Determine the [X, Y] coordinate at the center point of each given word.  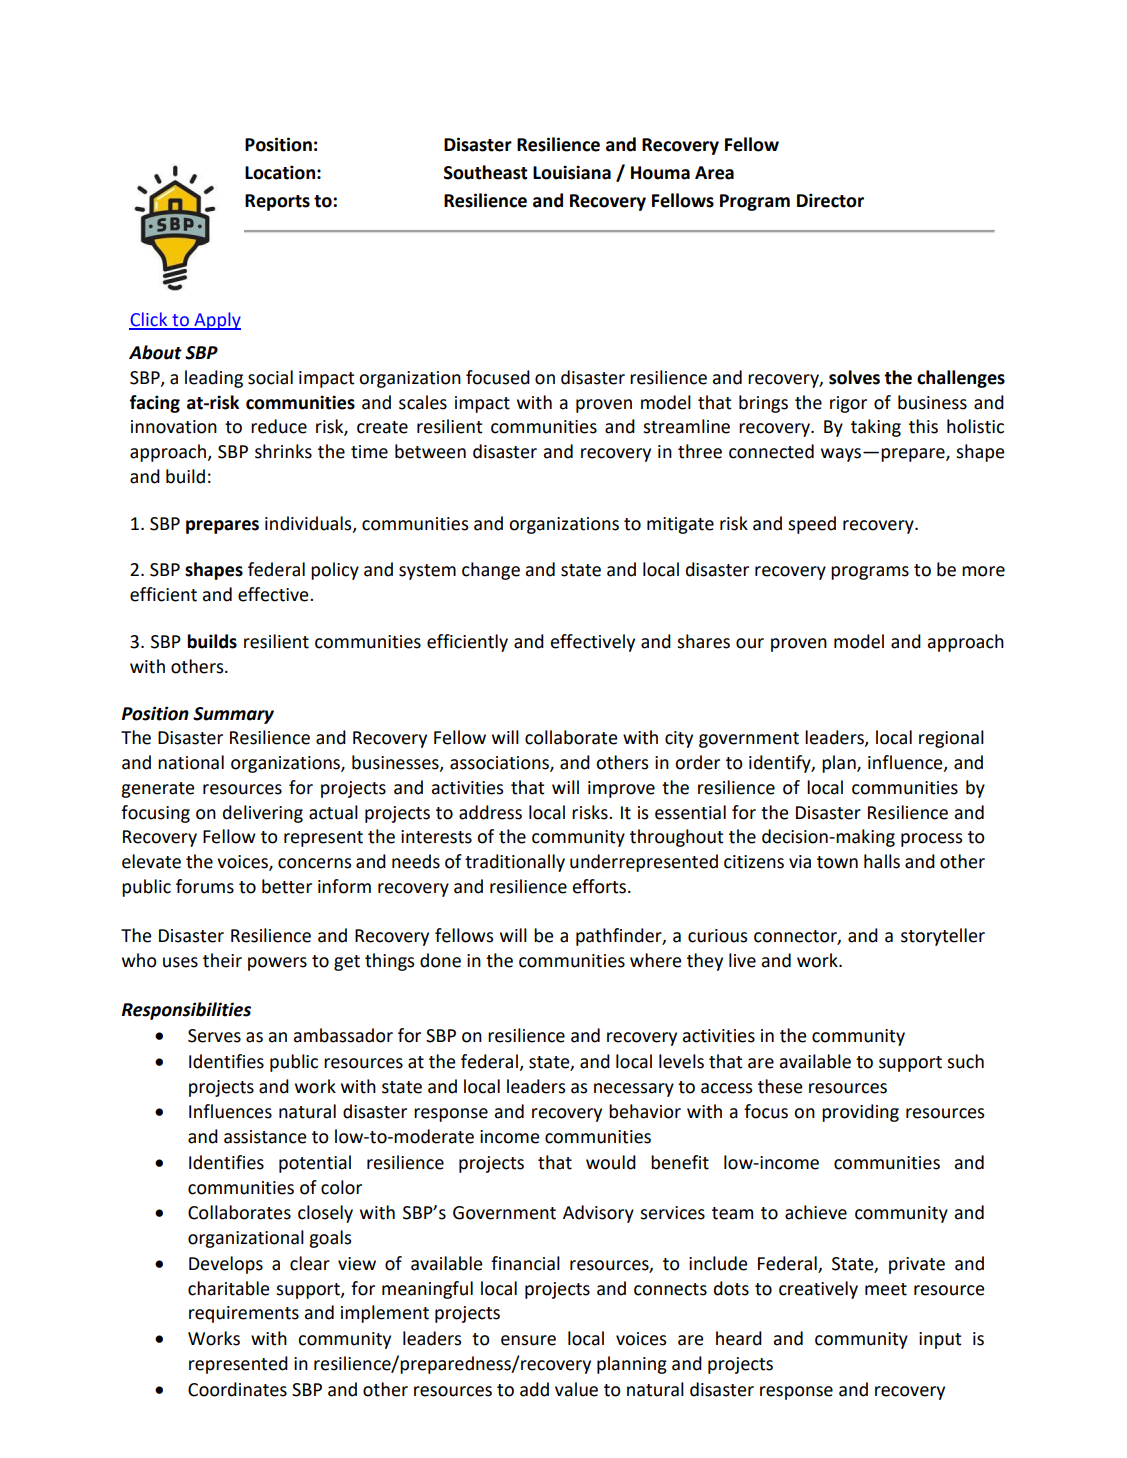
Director [830, 200]
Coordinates [237, 1389]
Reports [277, 202]
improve [621, 789]
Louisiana [572, 172]
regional [951, 739]
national [191, 762]
